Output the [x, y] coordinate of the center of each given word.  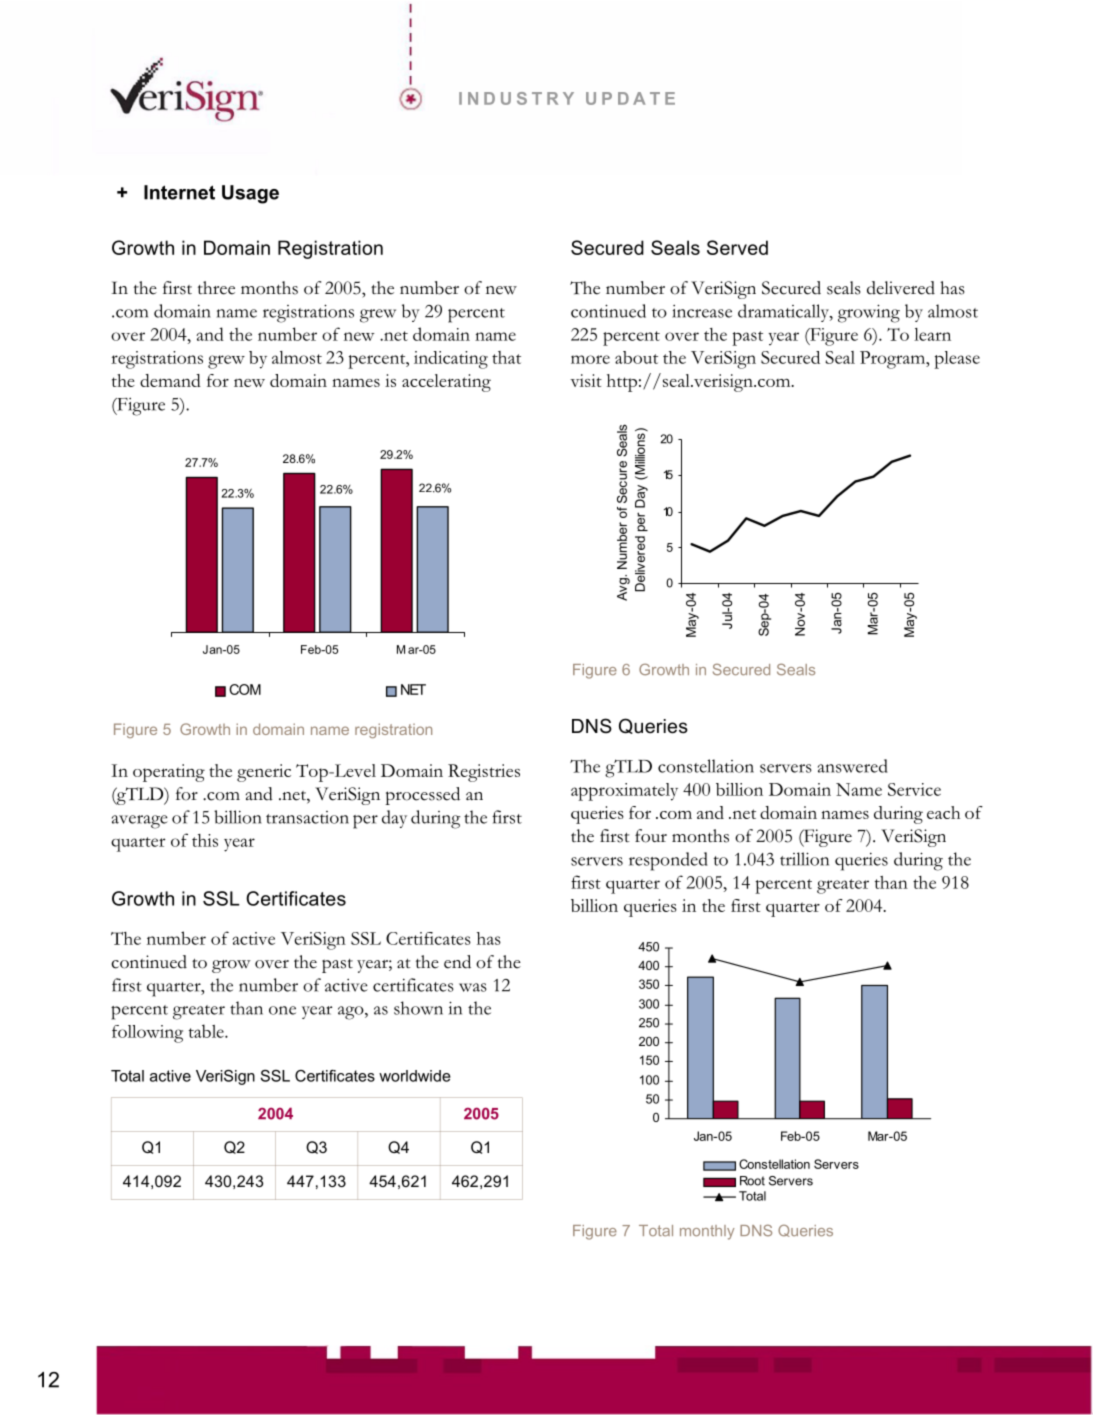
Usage [250, 194]
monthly [707, 1232]
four [651, 836]
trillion [804, 859]
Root [752, 1181]
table [207, 1031]
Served [737, 247]
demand [170, 380]
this [205, 840]
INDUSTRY [516, 98]
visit [586, 380]
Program [894, 360]
